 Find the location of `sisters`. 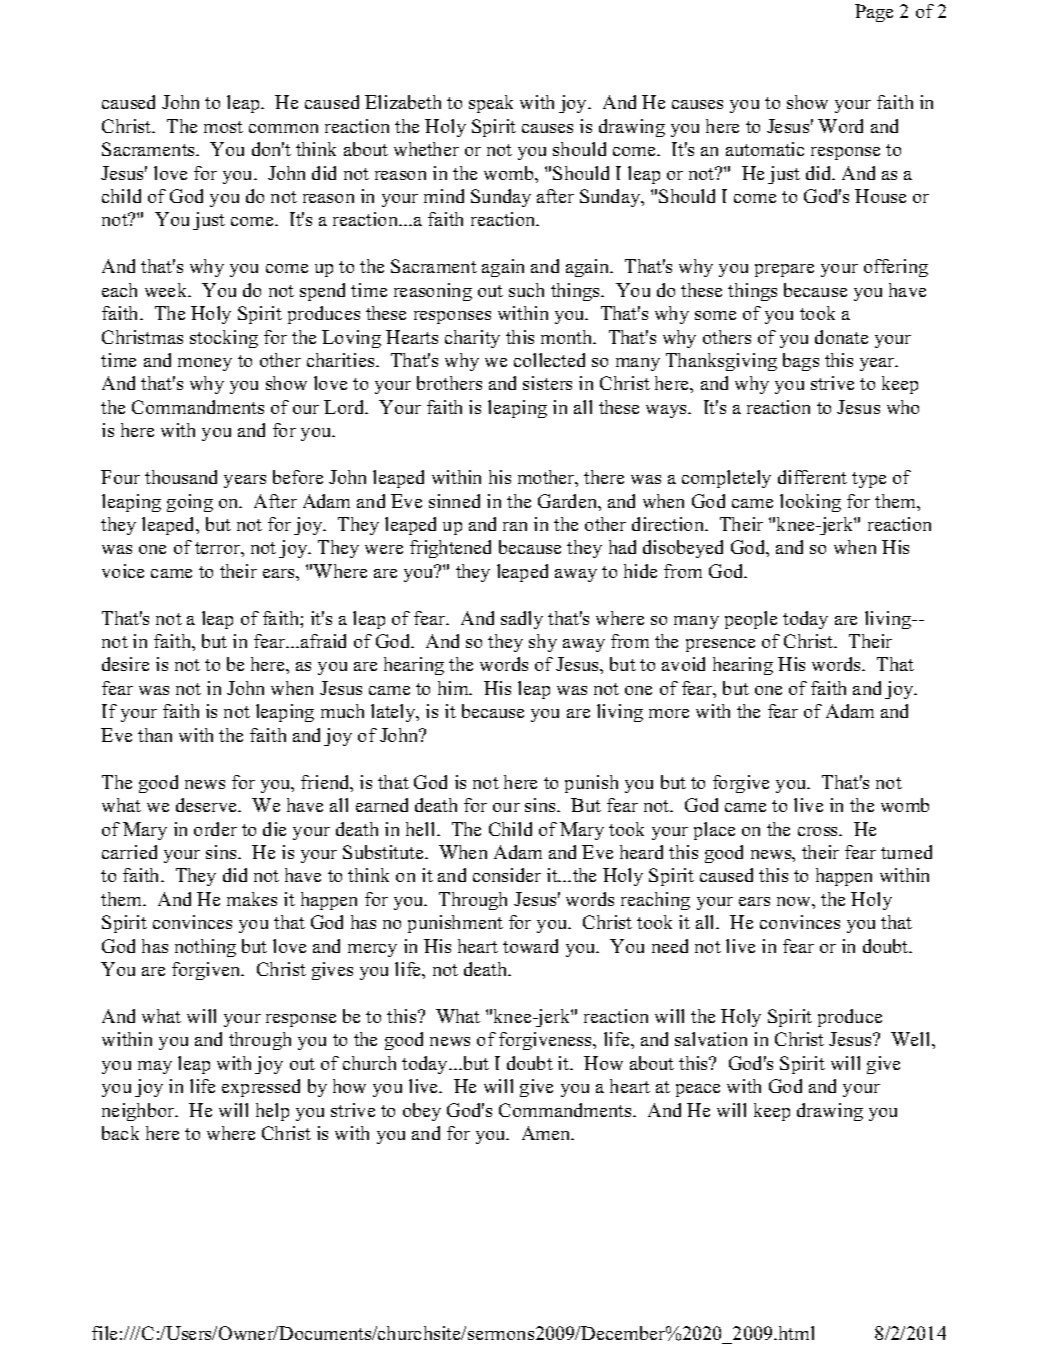

sisters is located at coordinates (547, 383).
